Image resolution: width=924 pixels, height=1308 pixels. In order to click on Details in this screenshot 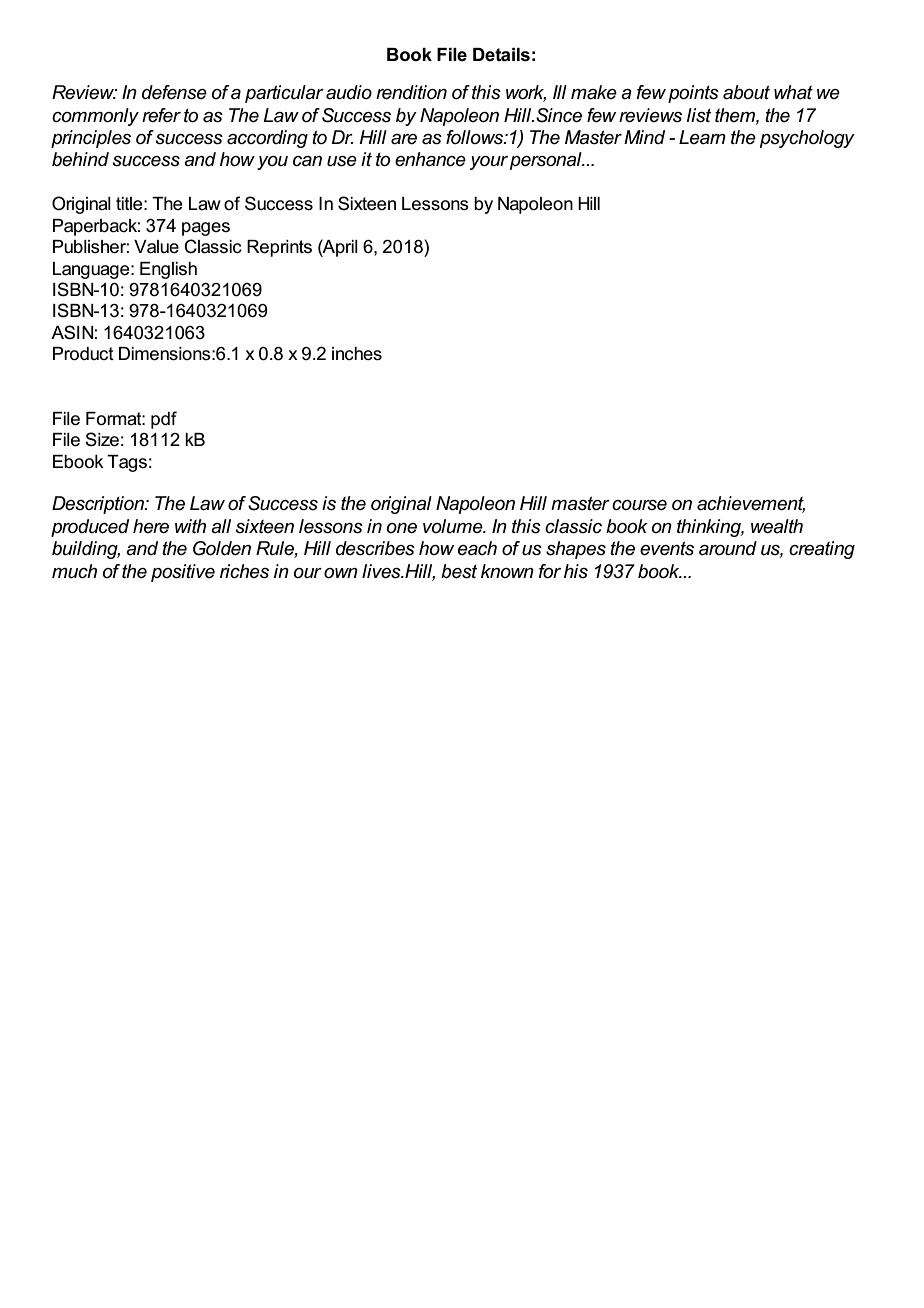, I will do `click(501, 55)`.
